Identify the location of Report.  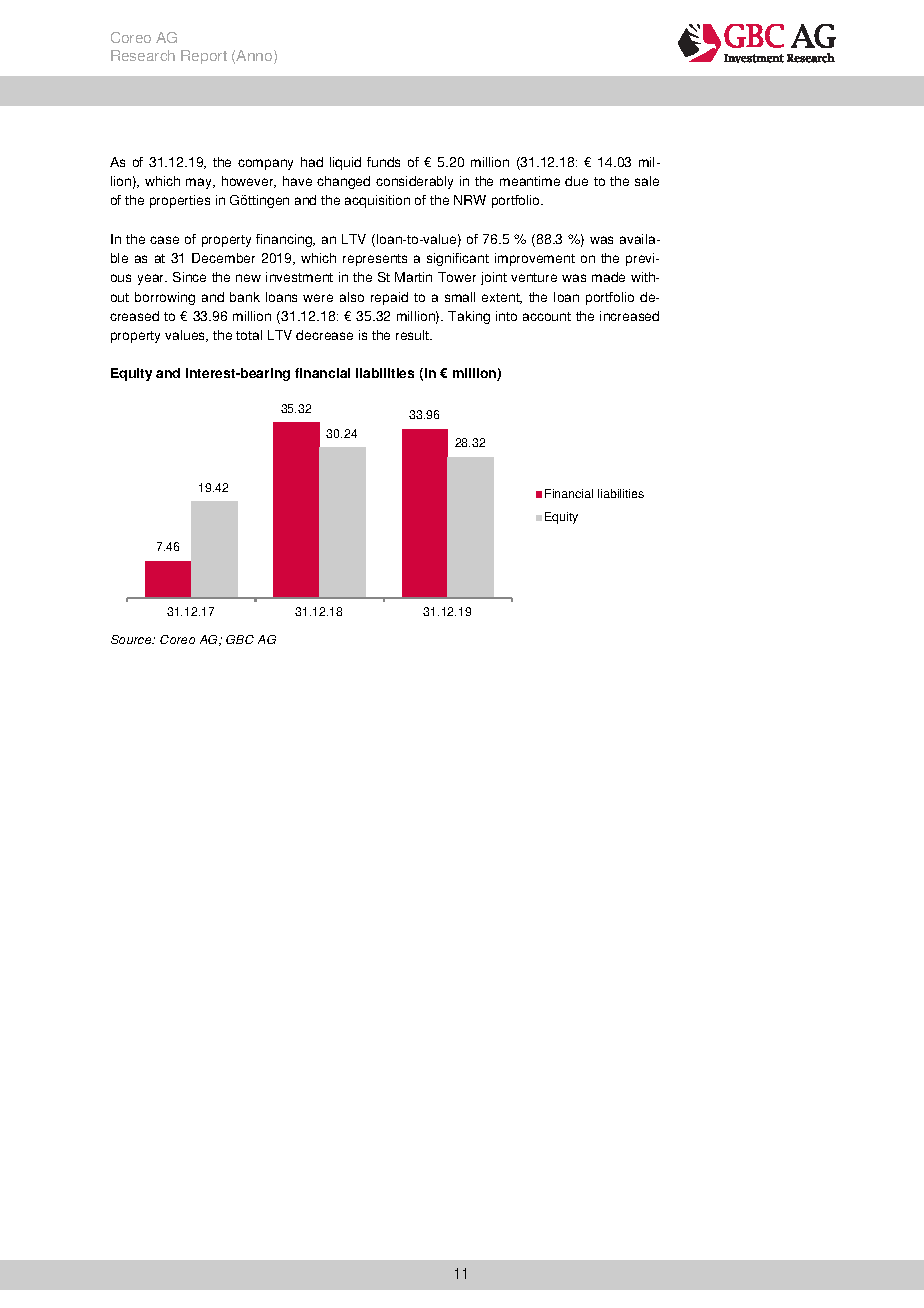
(204, 57).
